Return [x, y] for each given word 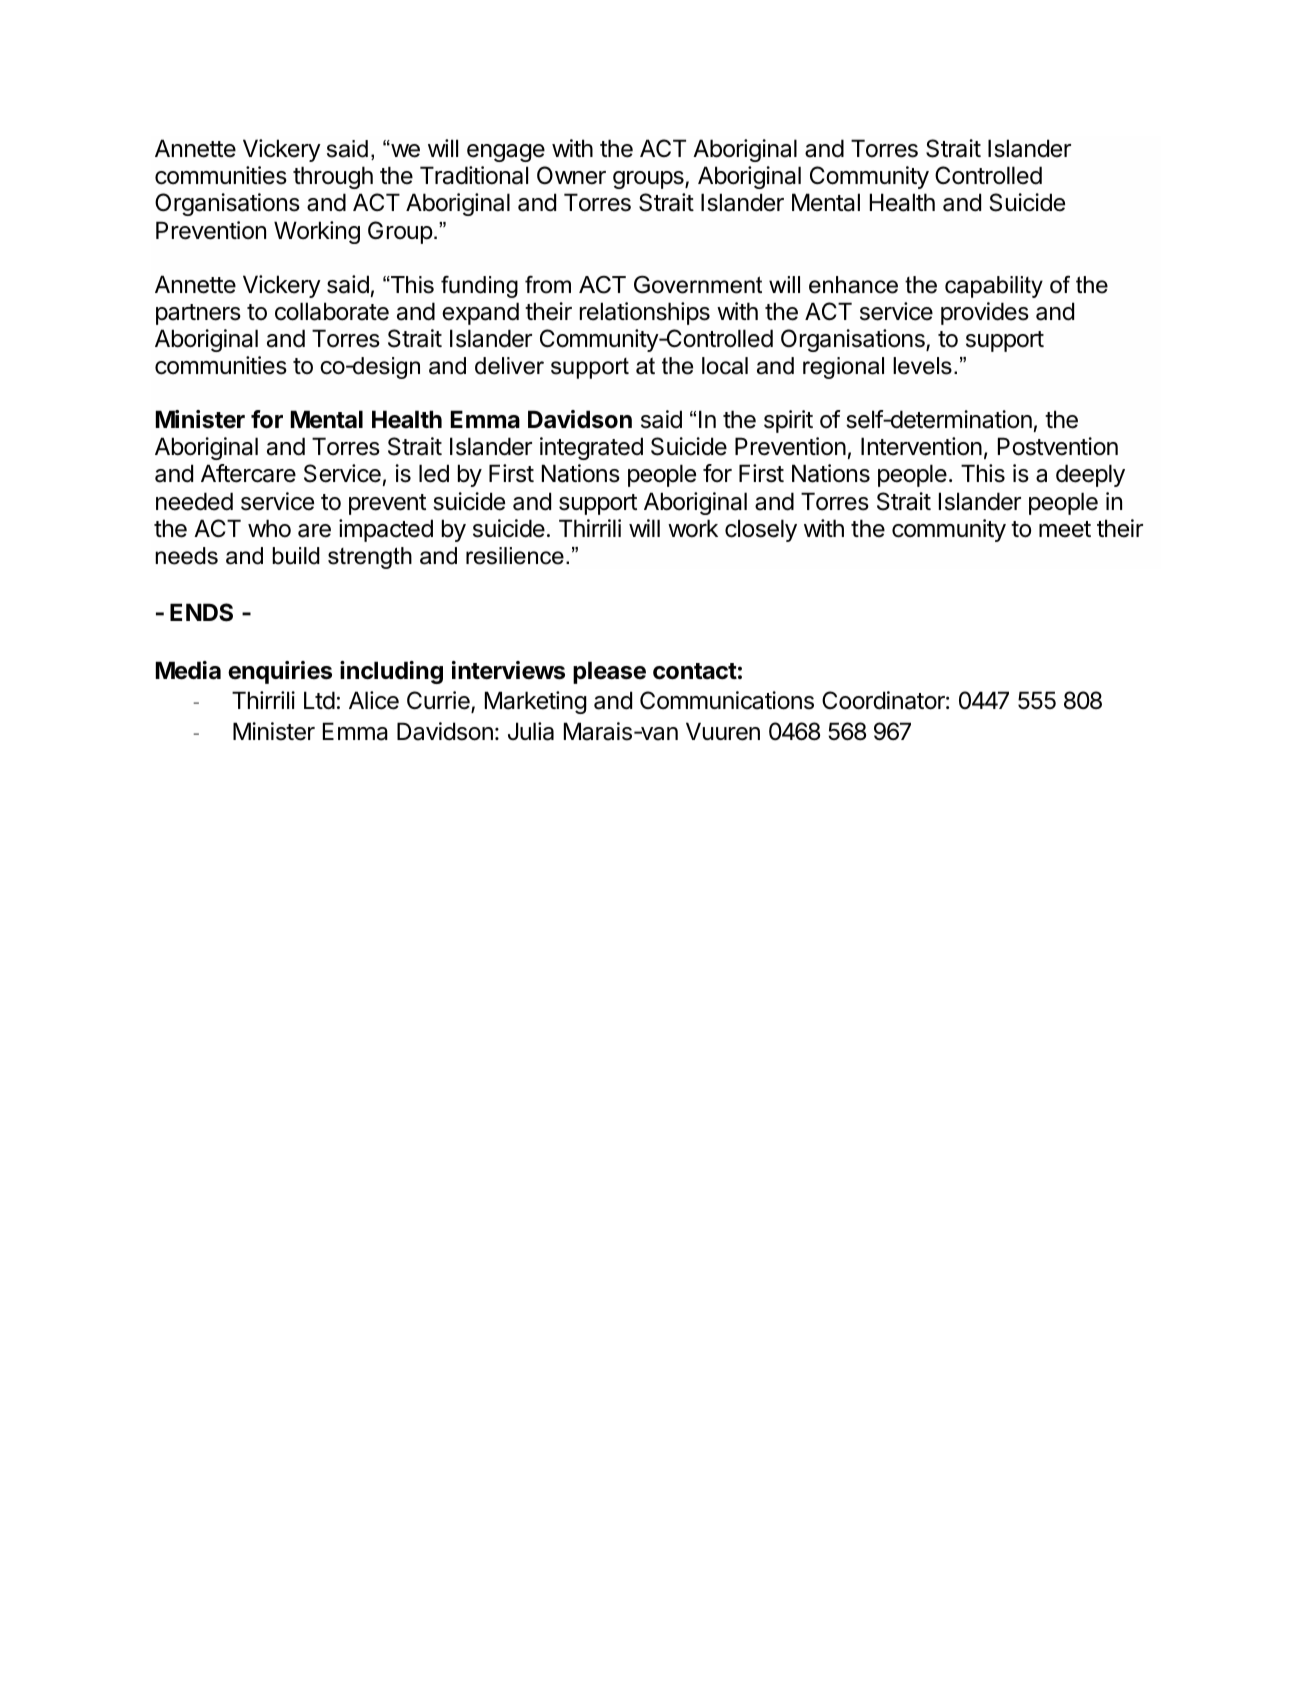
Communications [727, 700]
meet [1065, 529]
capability [994, 287]
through [333, 177]
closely [761, 530]
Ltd [319, 700]
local [725, 366]
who [269, 528]
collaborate [332, 311]
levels [922, 366]
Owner [571, 175]
